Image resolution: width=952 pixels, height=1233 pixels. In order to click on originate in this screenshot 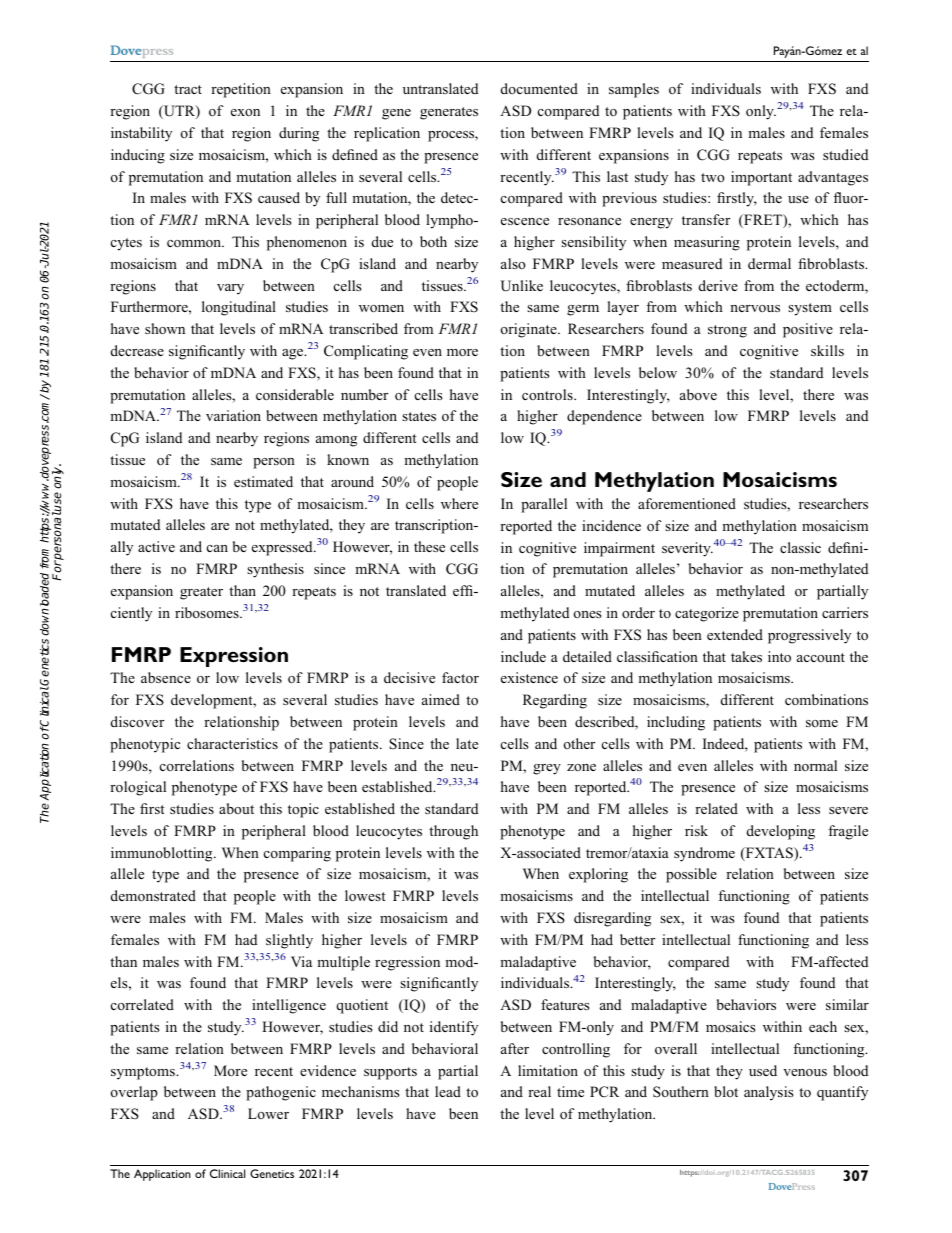, I will do `click(530, 330)`.
